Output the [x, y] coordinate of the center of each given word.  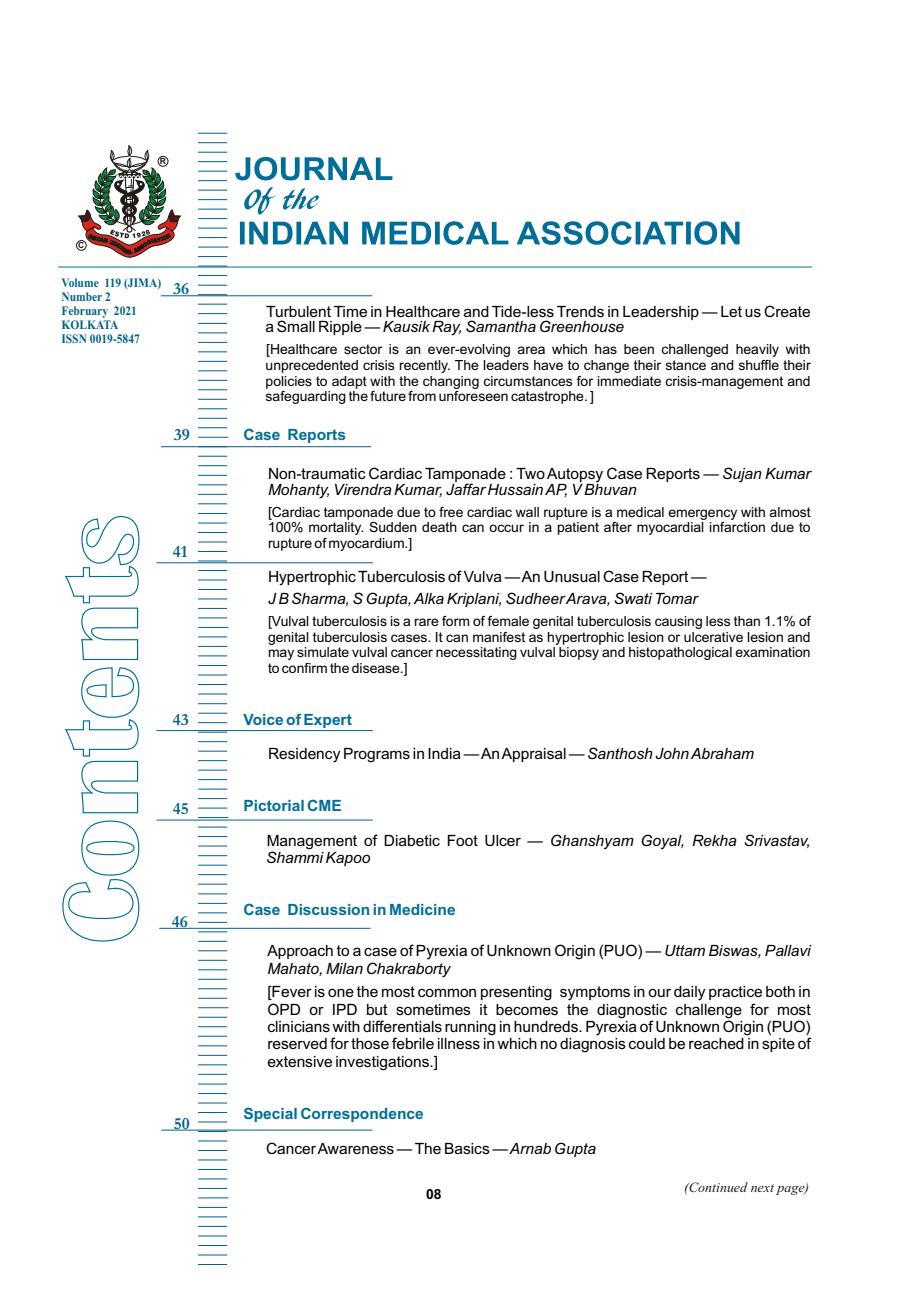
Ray [446, 328]
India [444, 753]
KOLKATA [90, 324]
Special [270, 1114]
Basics [467, 1148]
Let [731, 311]
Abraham [722, 753]
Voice [263, 719]
